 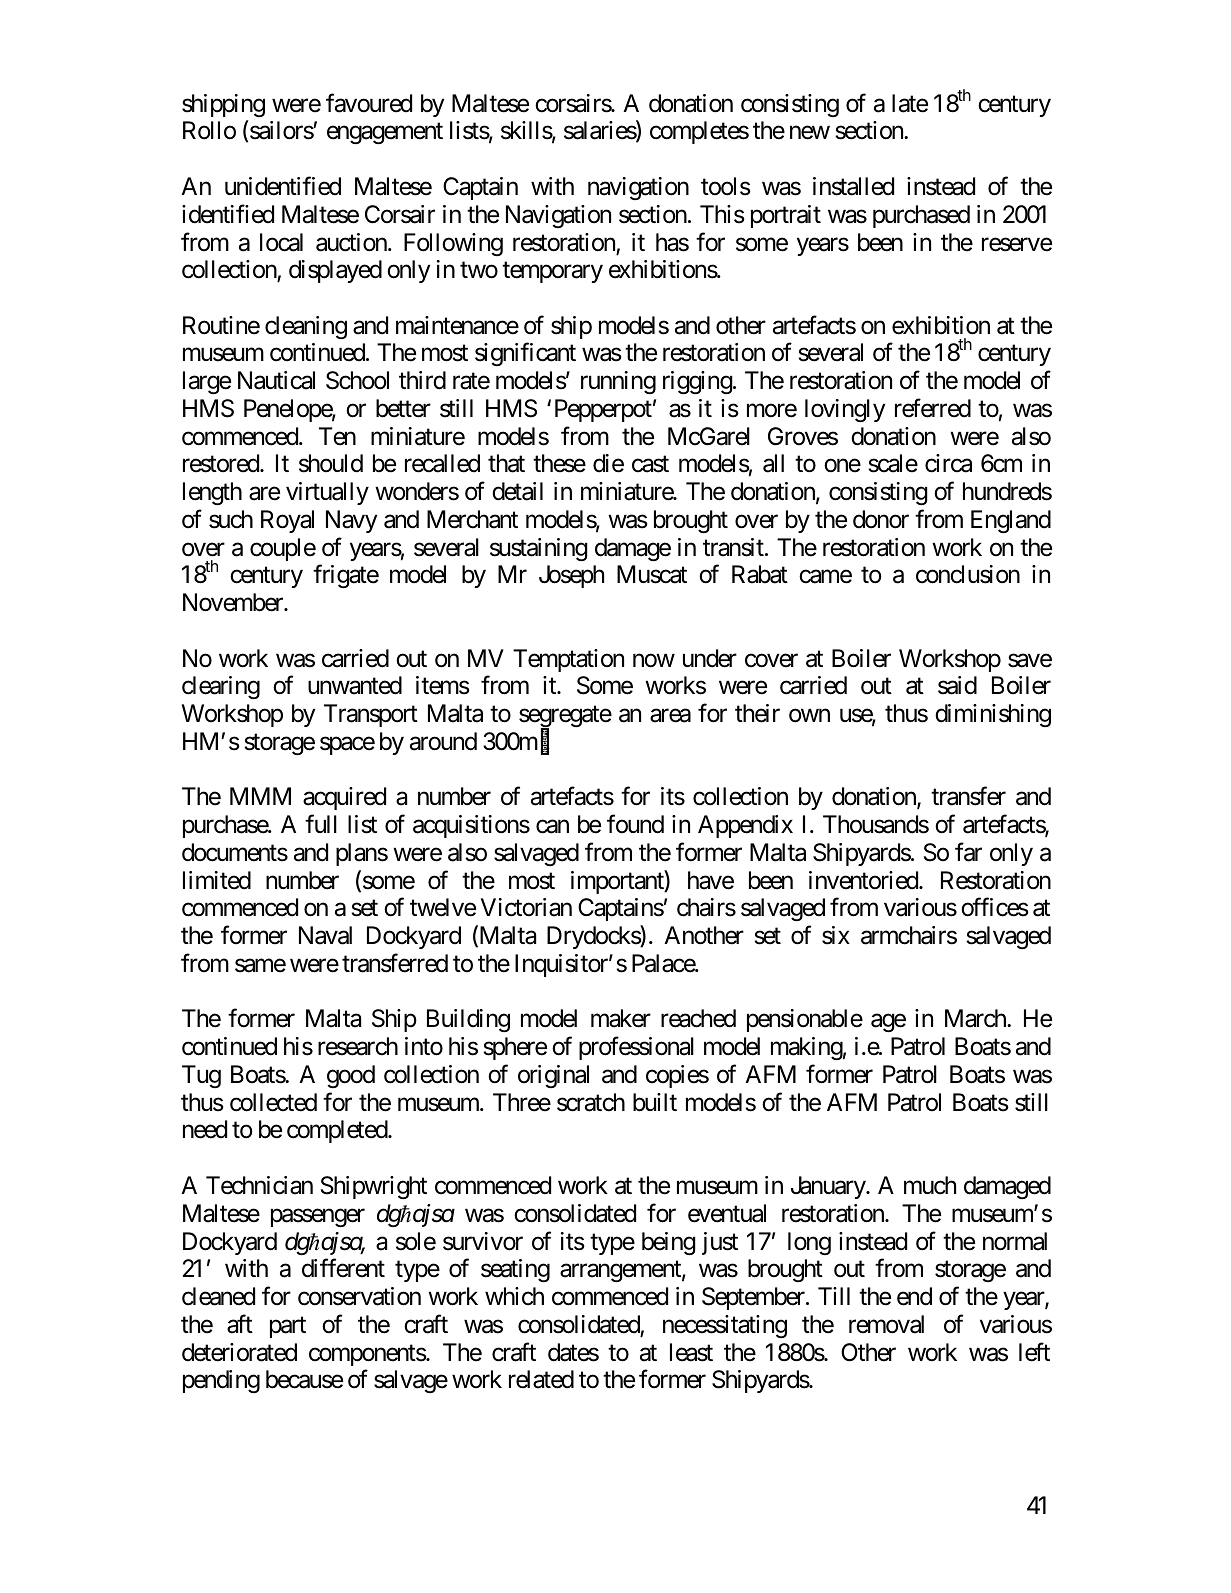 What do you see at coordinates (670, 716) in the screenshot?
I see `area` at bounding box center [670, 716].
